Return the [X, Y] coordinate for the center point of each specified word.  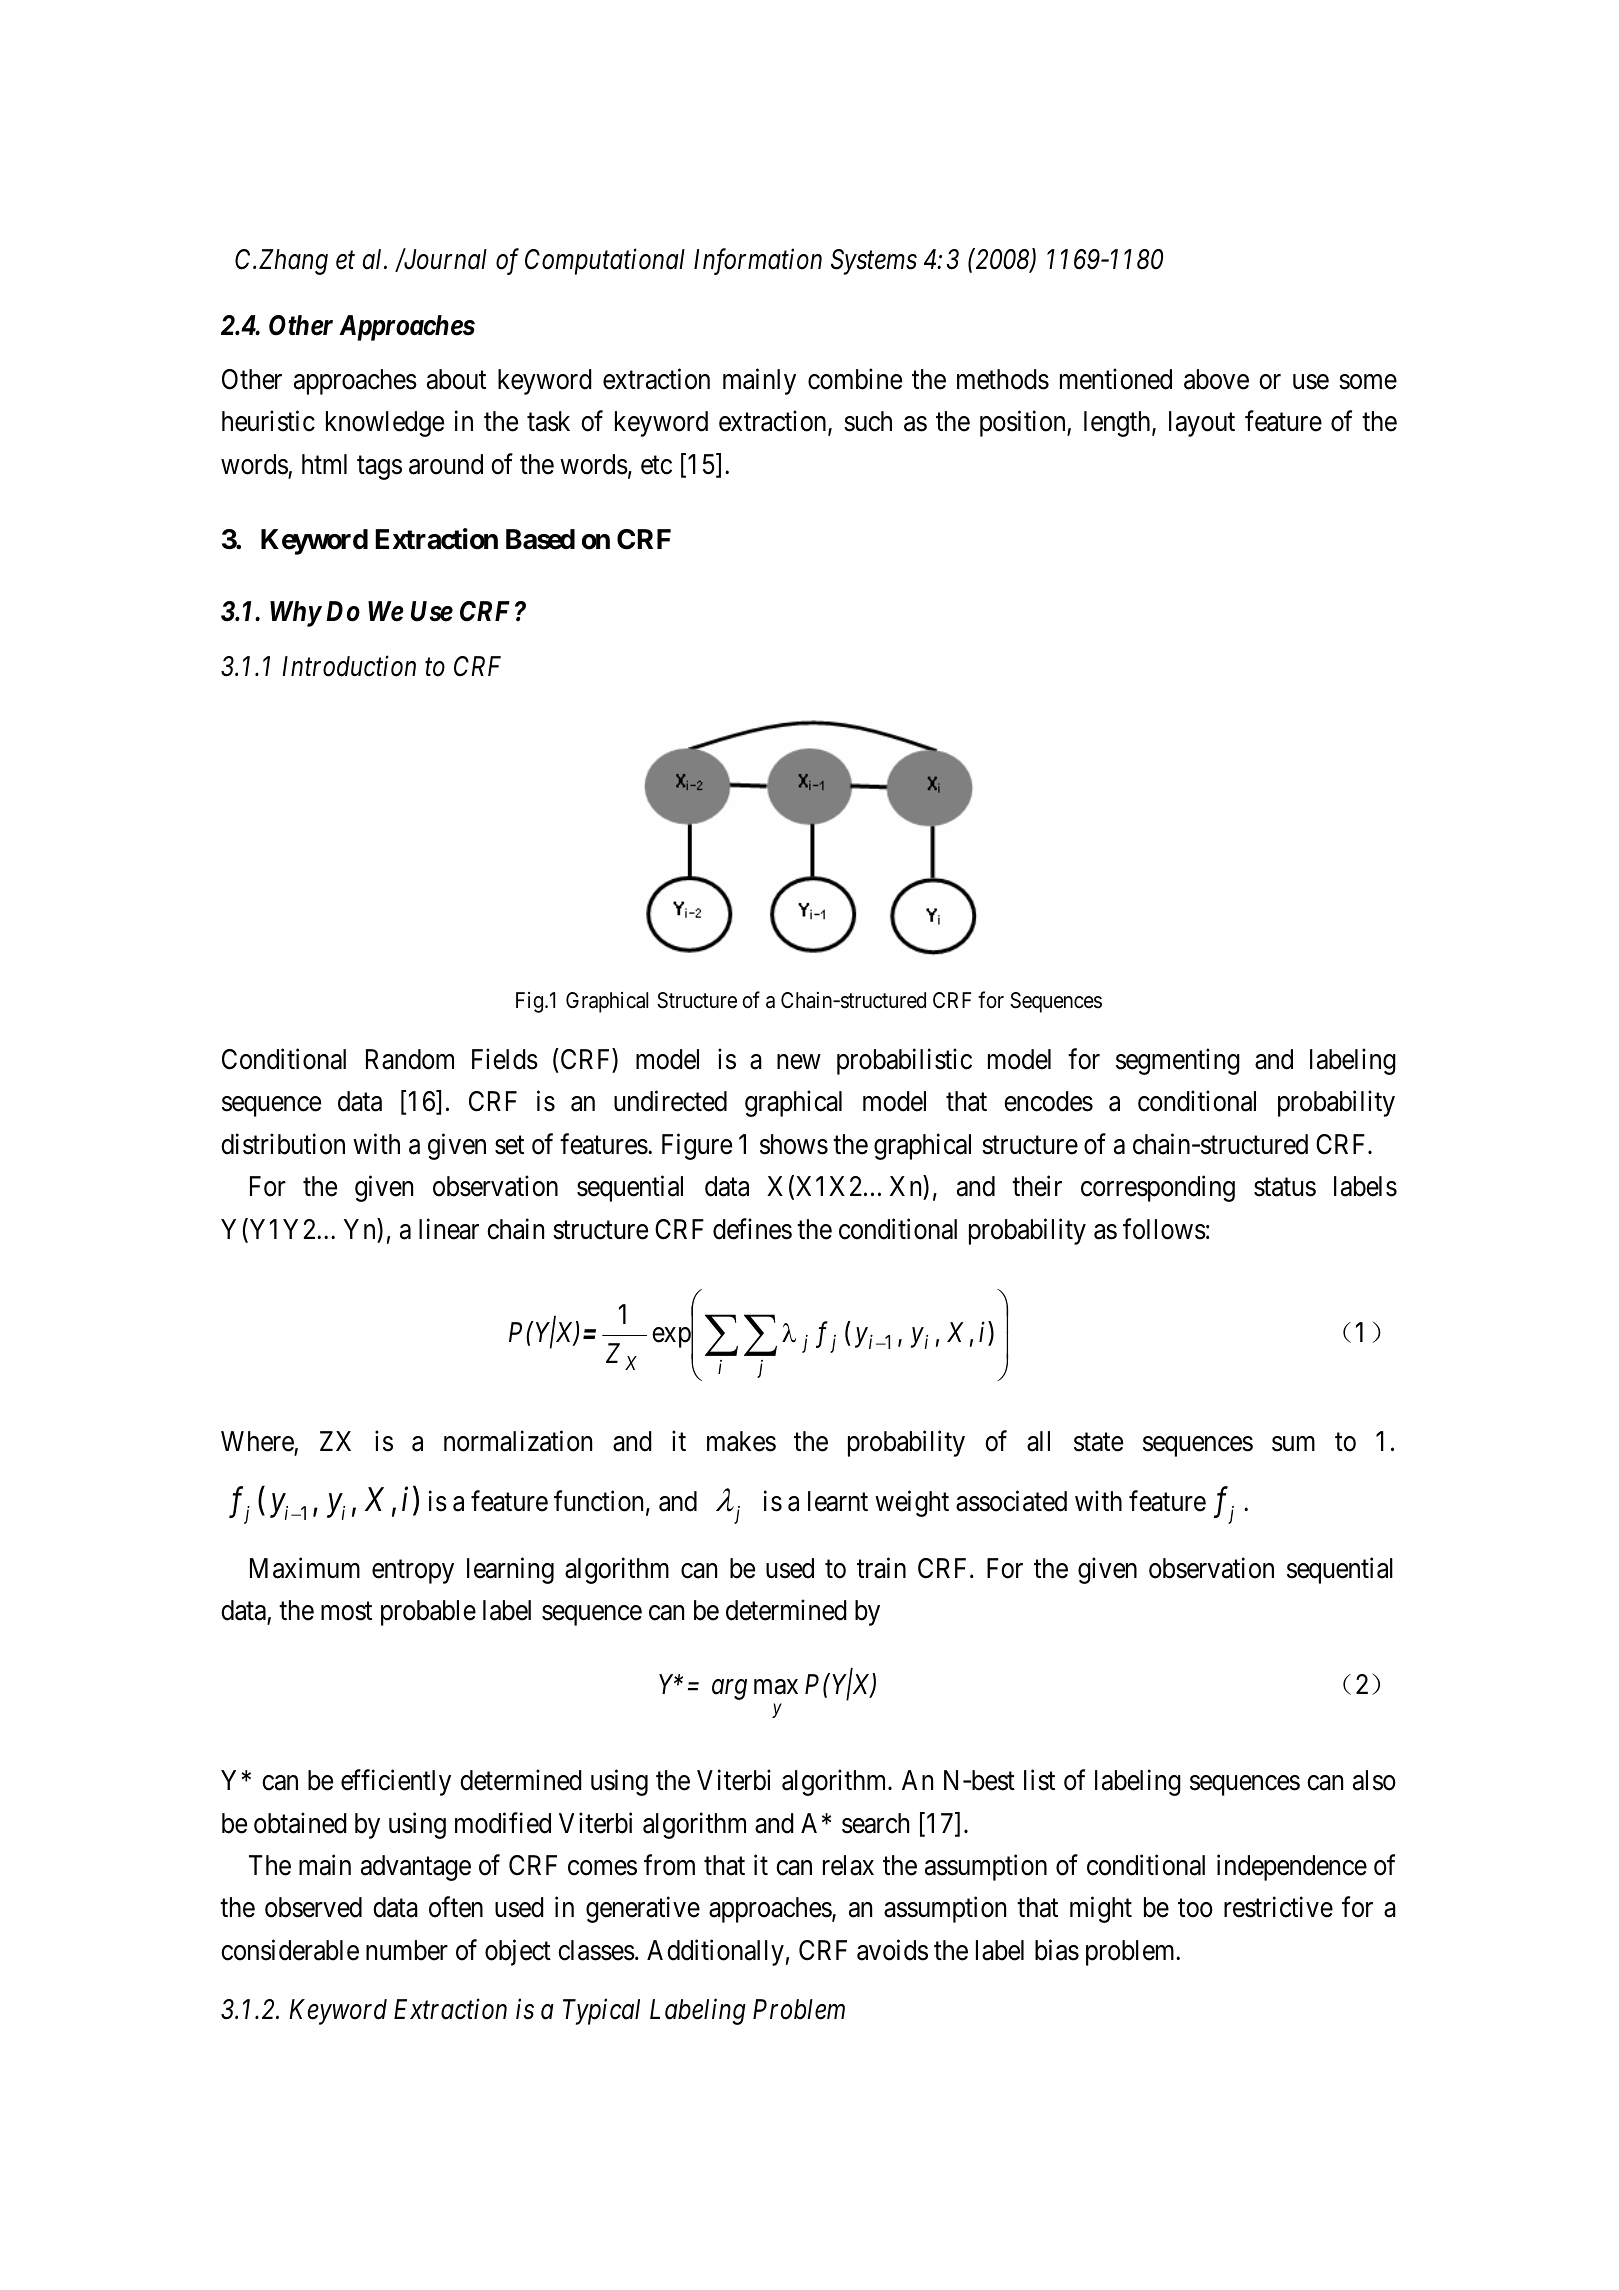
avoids [892, 1950]
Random [410, 1059]
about [456, 379]
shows [794, 1144]
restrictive [1278, 1907]
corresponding [1158, 1189]
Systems [874, 262]
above [1216, 379]
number [407, 1950]
